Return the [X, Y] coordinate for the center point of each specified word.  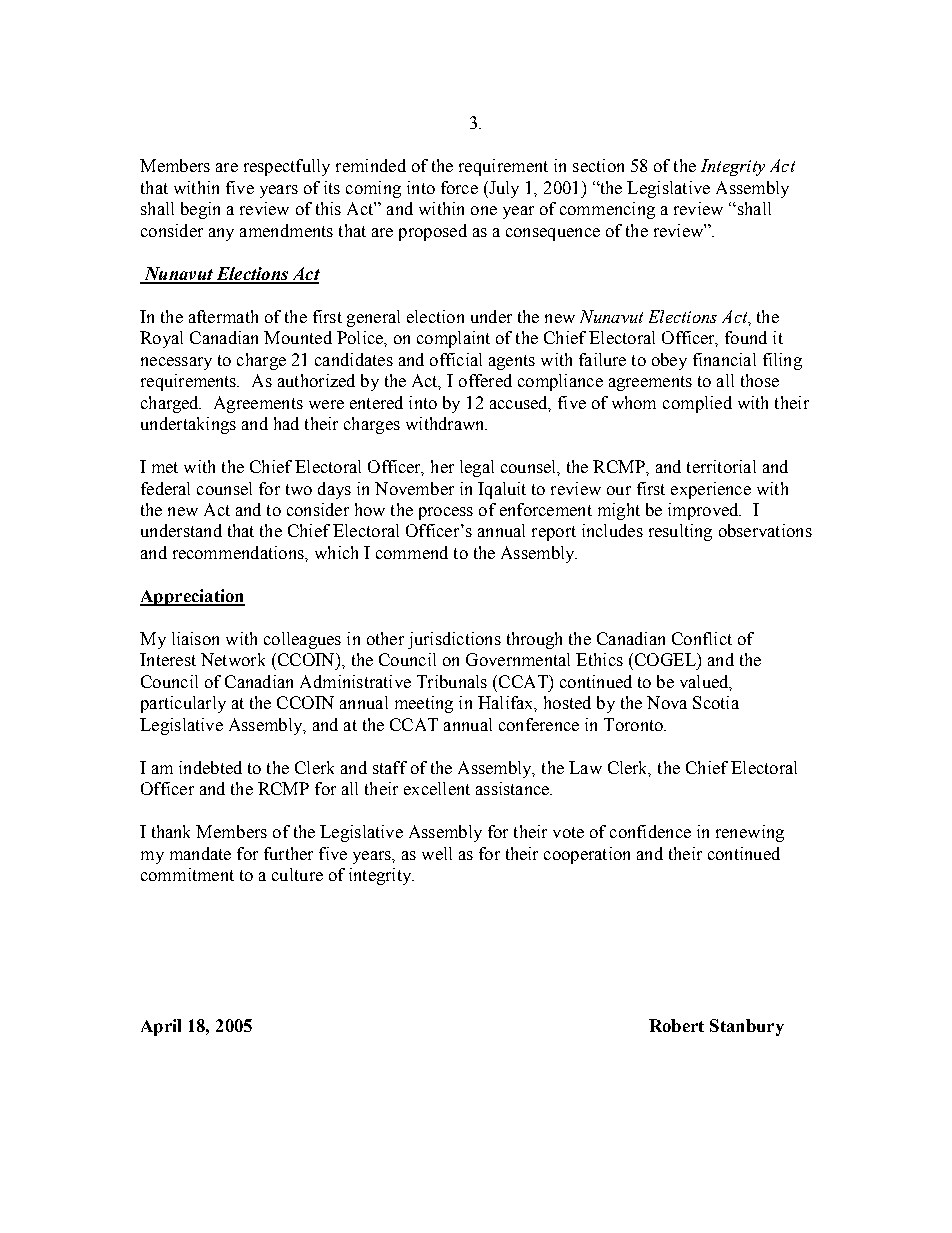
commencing [607, 210]
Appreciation [192, 597]
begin [200, 210]
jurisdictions [454, 640]
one [484, 210]
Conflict [702, 638]
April [161, 1027]
